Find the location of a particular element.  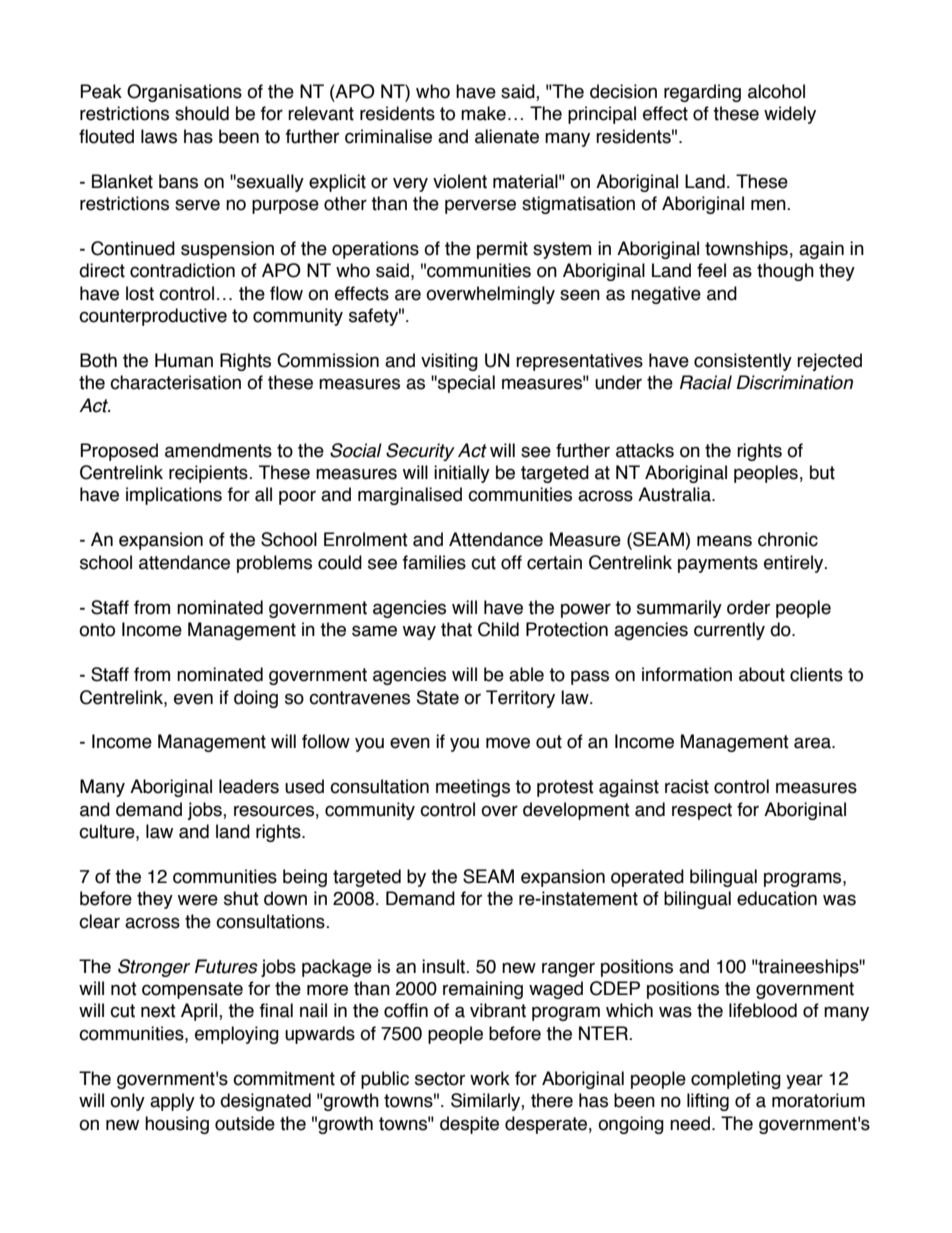

means is located at coordinates (724, 541).
